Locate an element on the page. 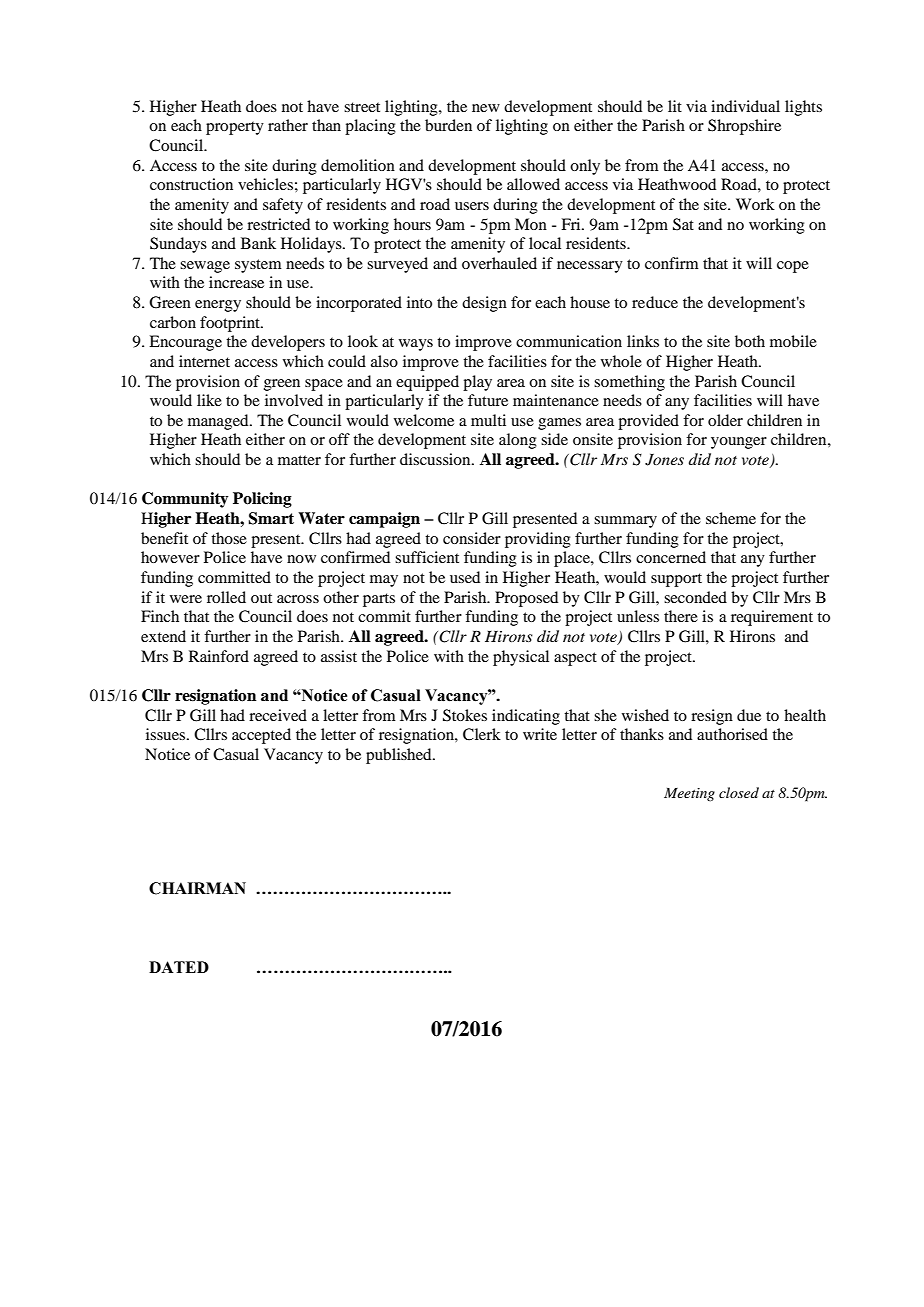  those is located at coordinates (229, 538).
